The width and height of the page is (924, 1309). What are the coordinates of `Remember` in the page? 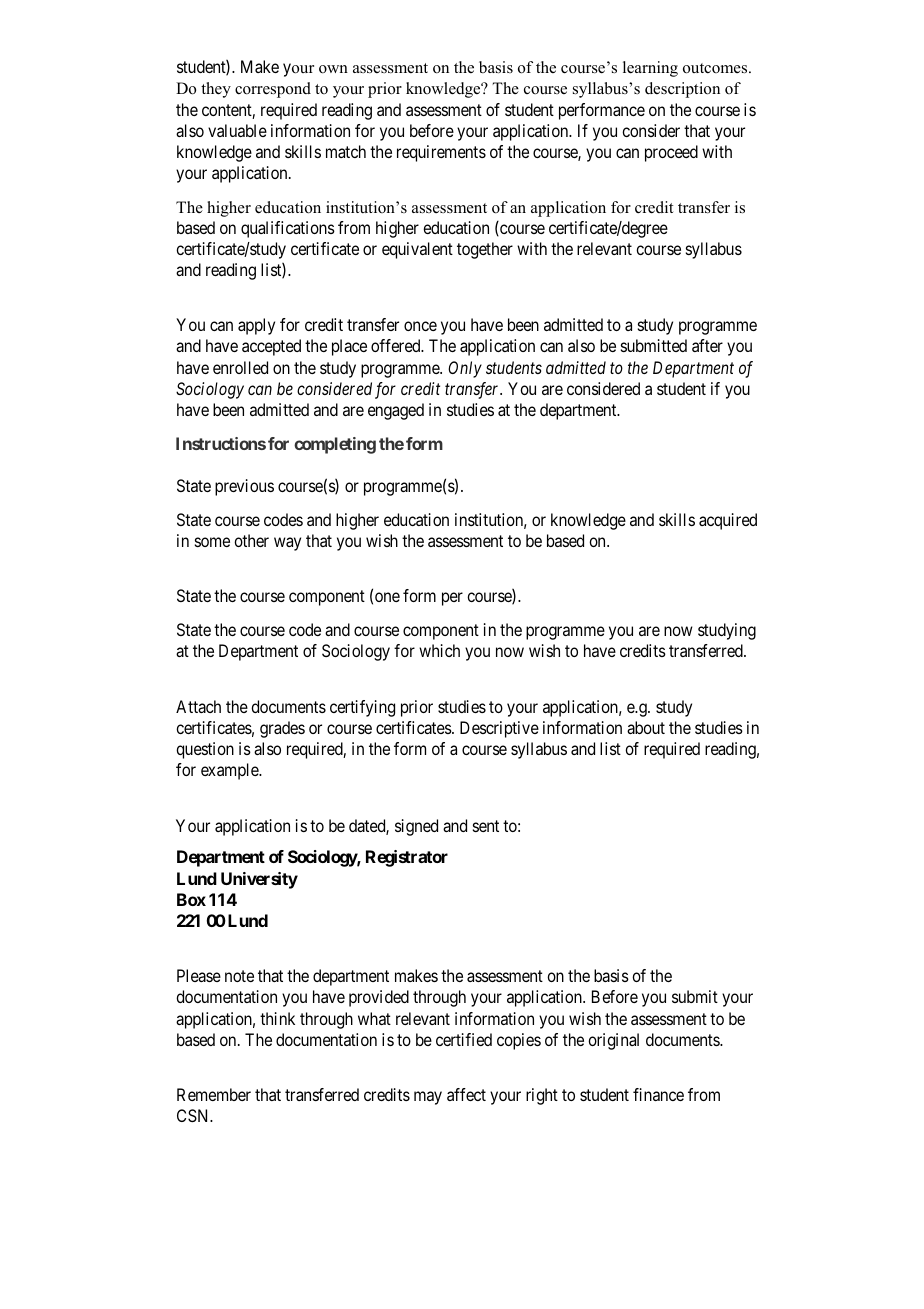 It's located at (214, 1094).
